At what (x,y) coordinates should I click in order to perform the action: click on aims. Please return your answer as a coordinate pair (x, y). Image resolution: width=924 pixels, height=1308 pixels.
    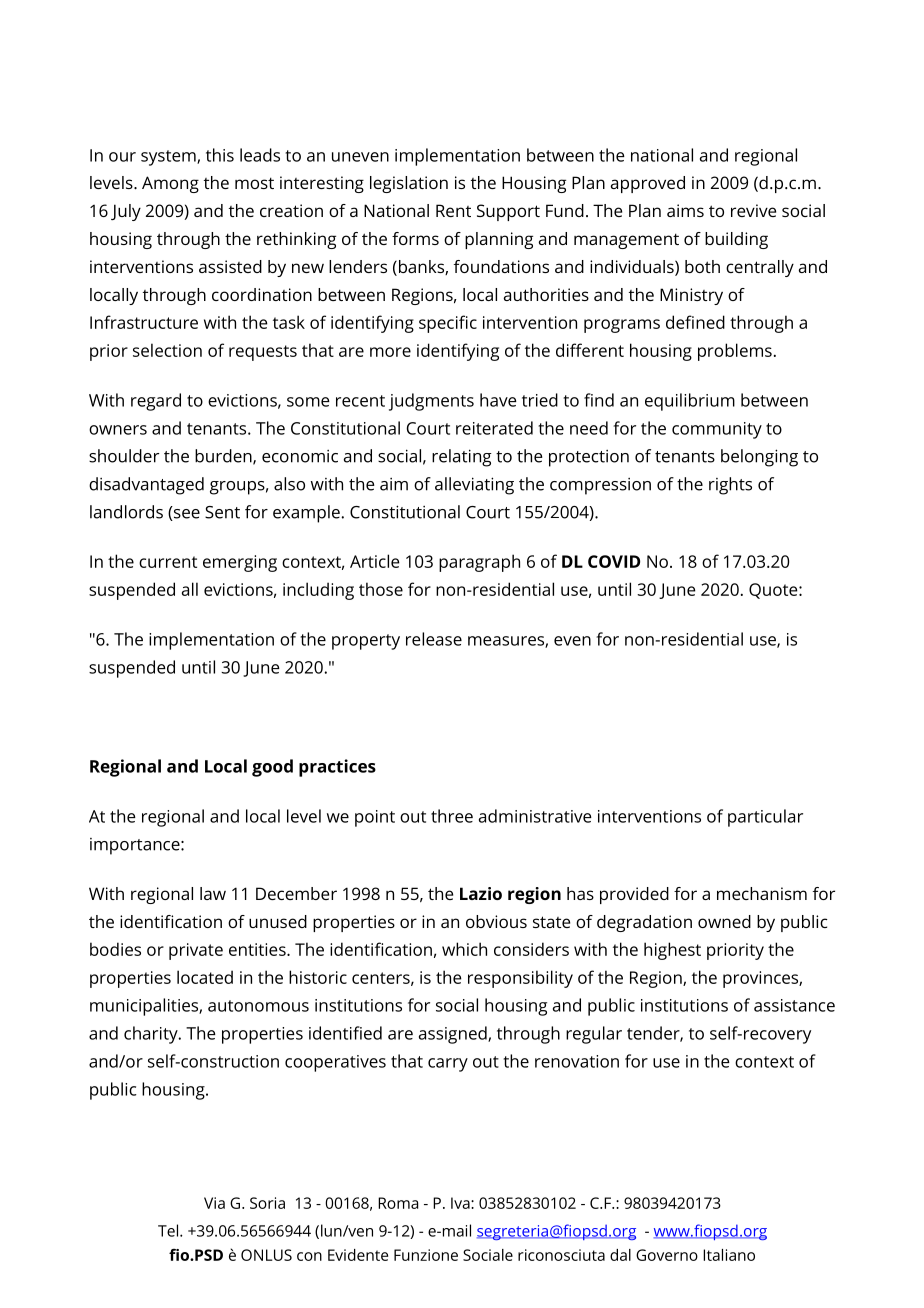
    Looking at the image, I should click on (685, 210).
